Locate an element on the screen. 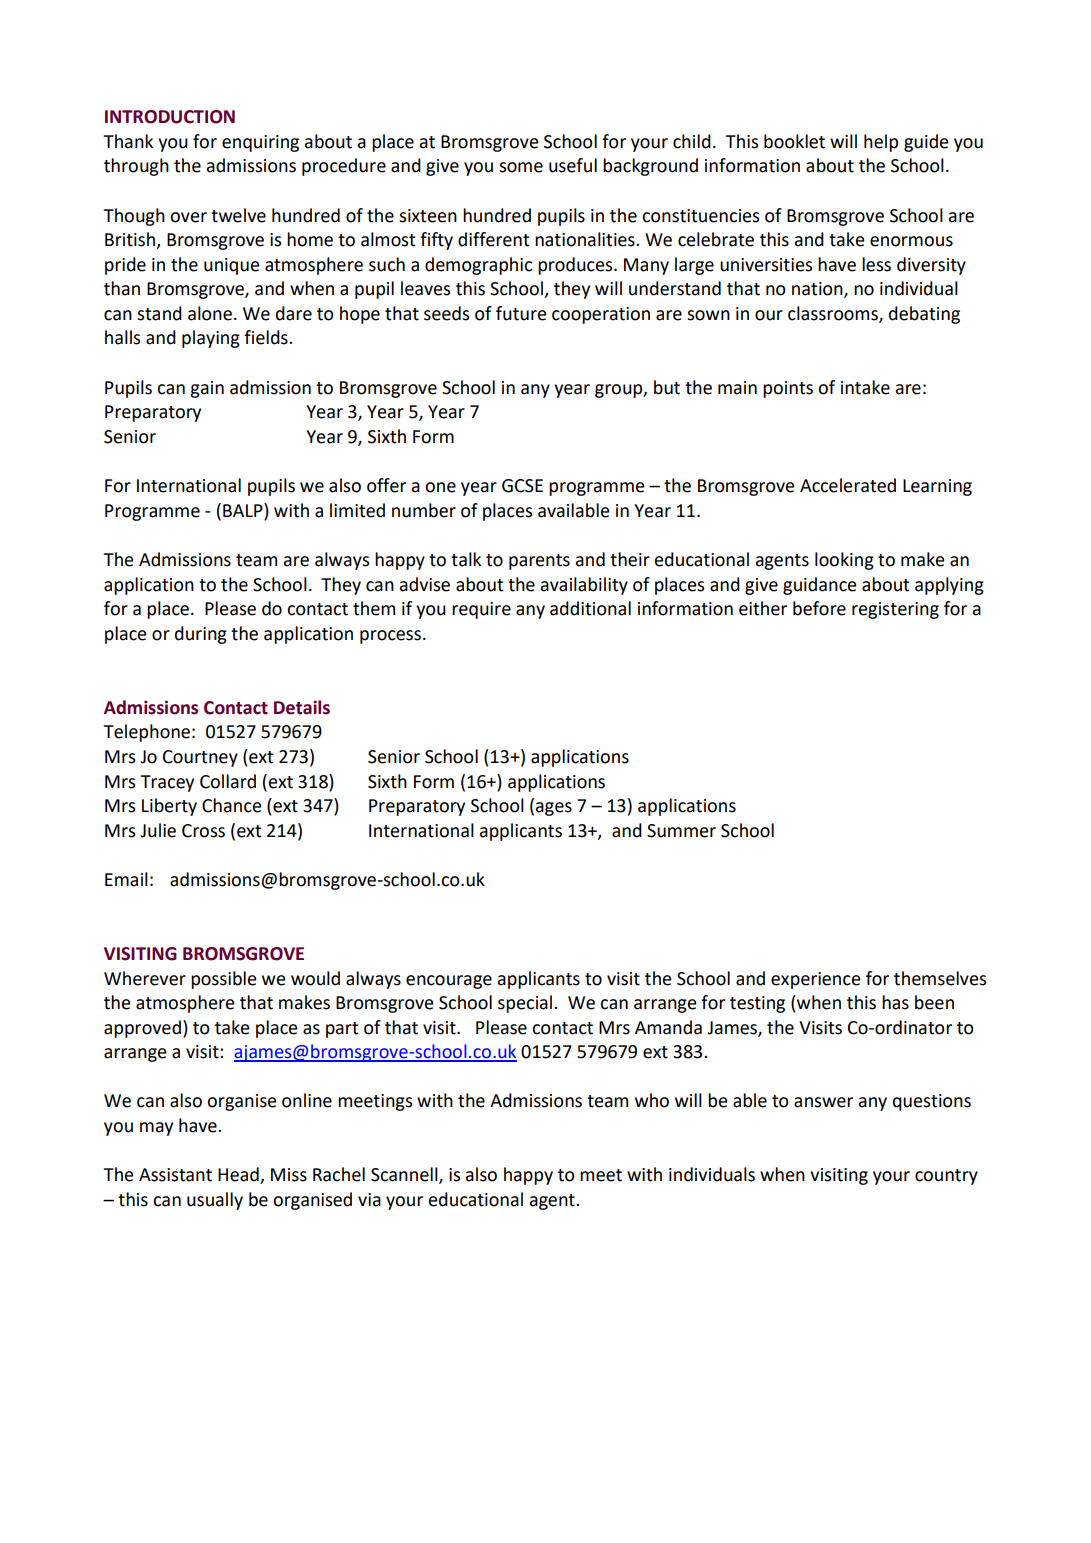  points is located at coordinates (788, 389).
